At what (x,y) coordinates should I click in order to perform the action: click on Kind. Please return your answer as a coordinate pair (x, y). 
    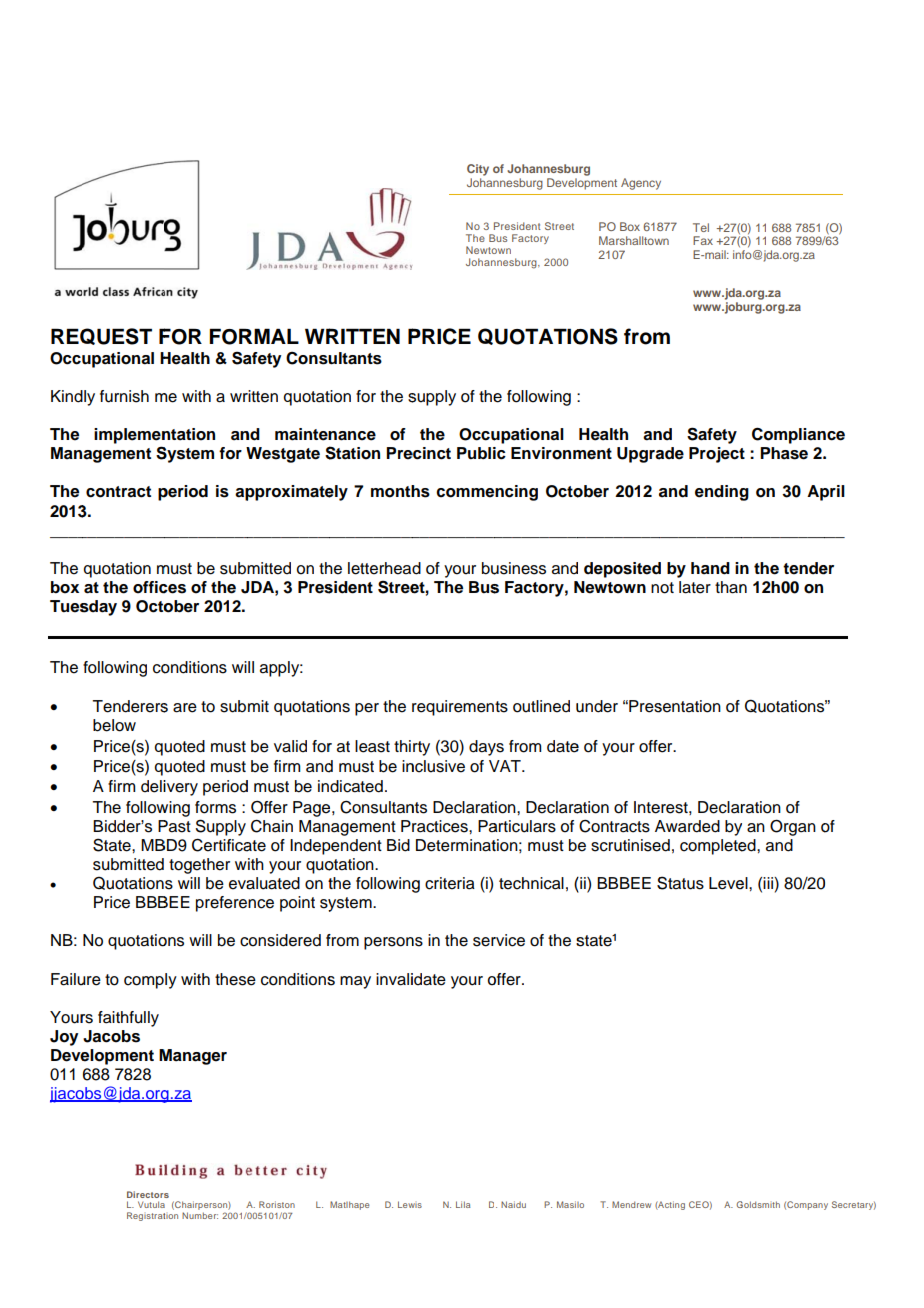
    Looking at the image, I should click on (67, 396).
